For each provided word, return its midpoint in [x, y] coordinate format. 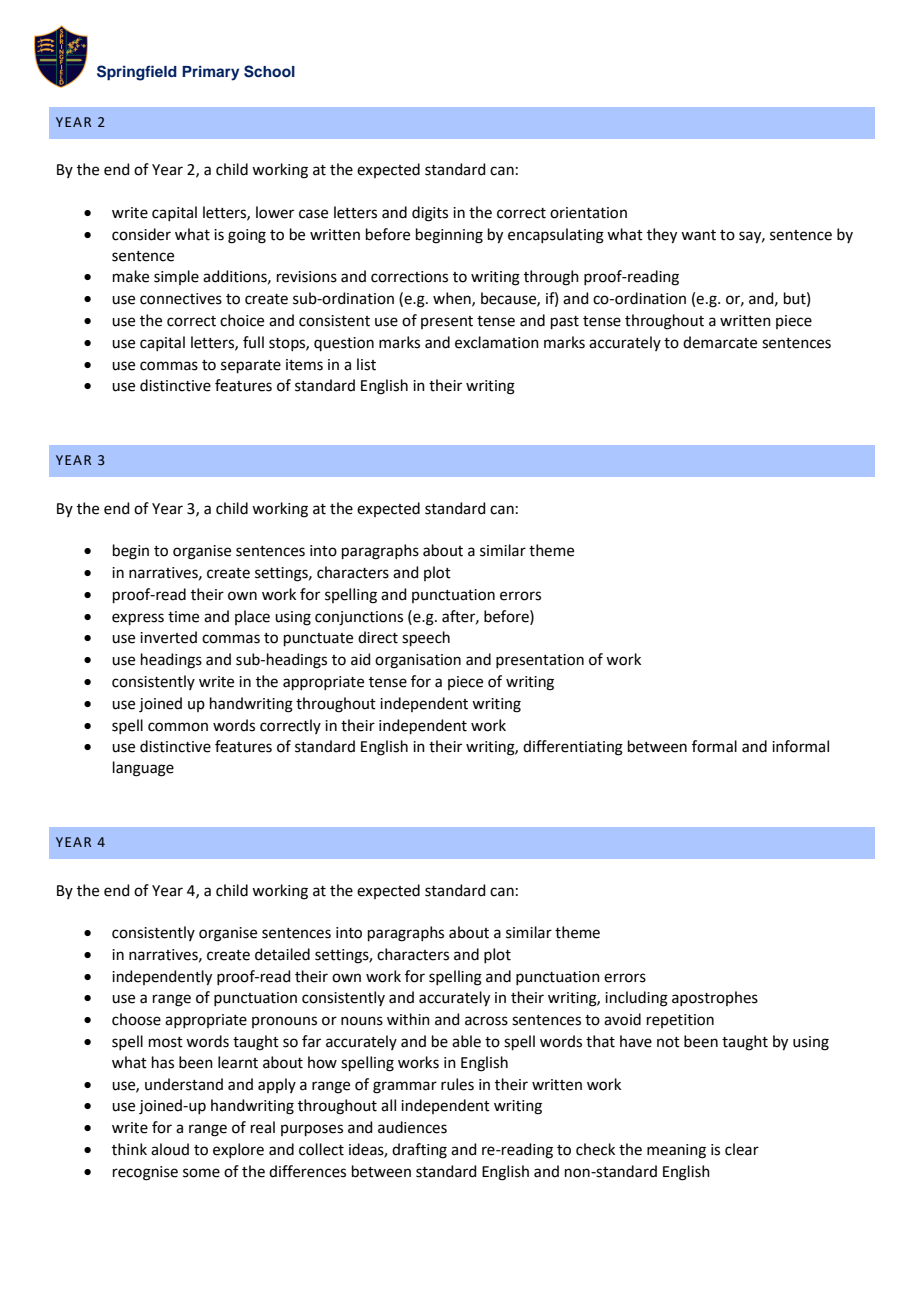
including [636, 999]
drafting [419, 1151]
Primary [210, 73]
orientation [588, 213]
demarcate [720, 342]
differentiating [573, 748]
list [366, 364]
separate [251, 366]
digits [430, 214]
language [143, 769]
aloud [170, 1149]
